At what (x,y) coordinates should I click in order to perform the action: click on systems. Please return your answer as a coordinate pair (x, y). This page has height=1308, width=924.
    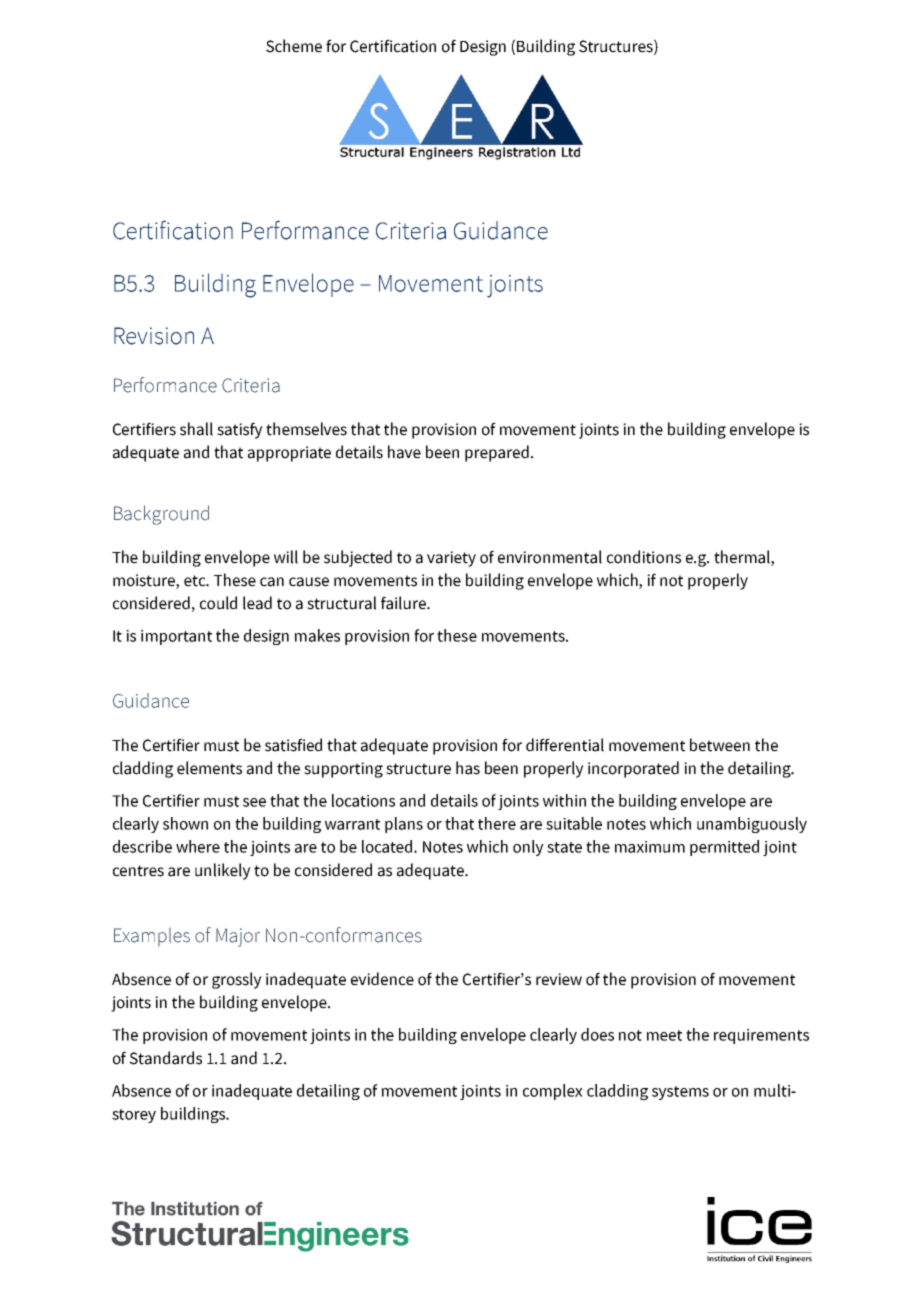
    Looking at the image, I should click on (680, 1093).
